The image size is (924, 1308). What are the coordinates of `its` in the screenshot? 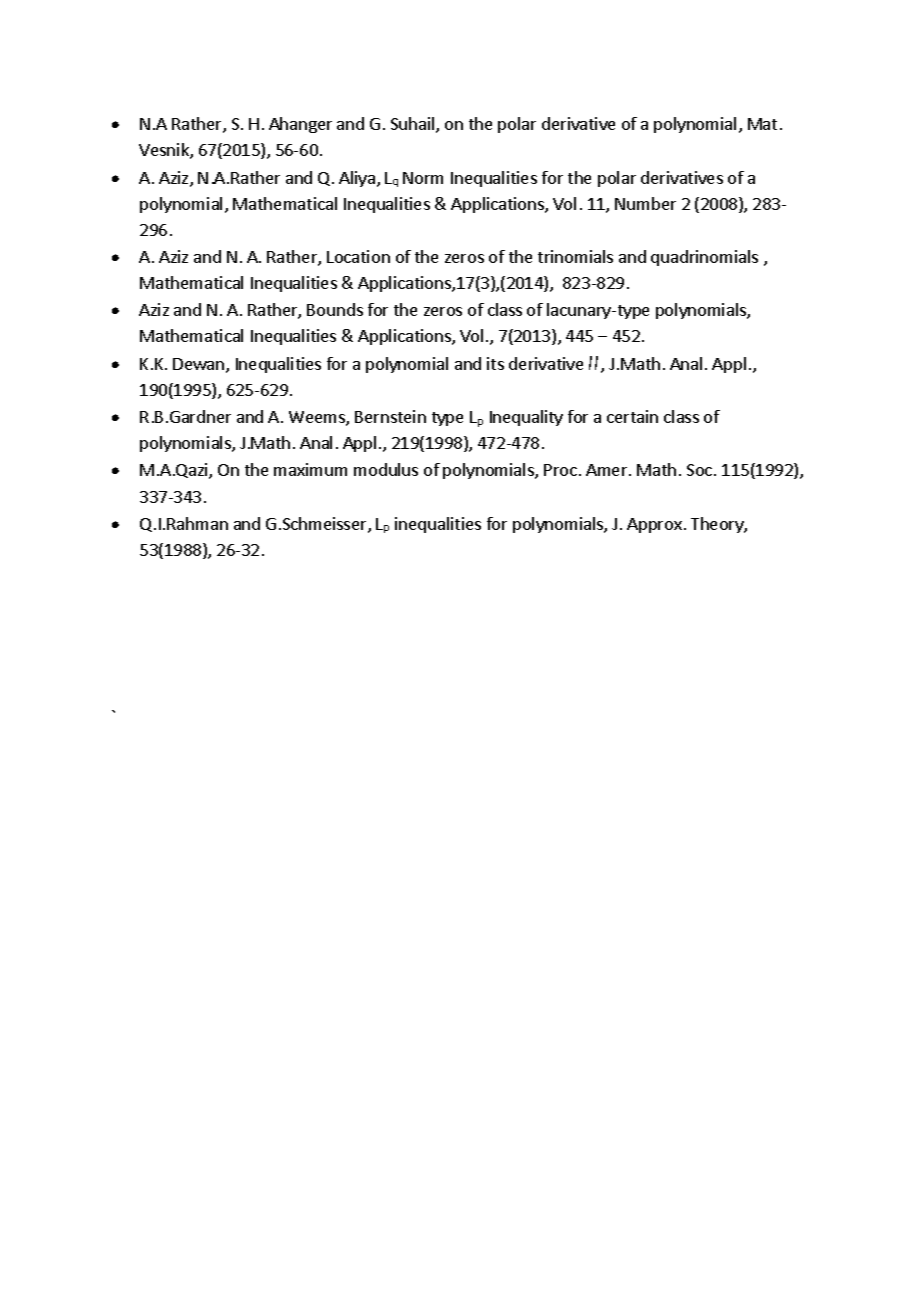 It's located at (495, 363).
